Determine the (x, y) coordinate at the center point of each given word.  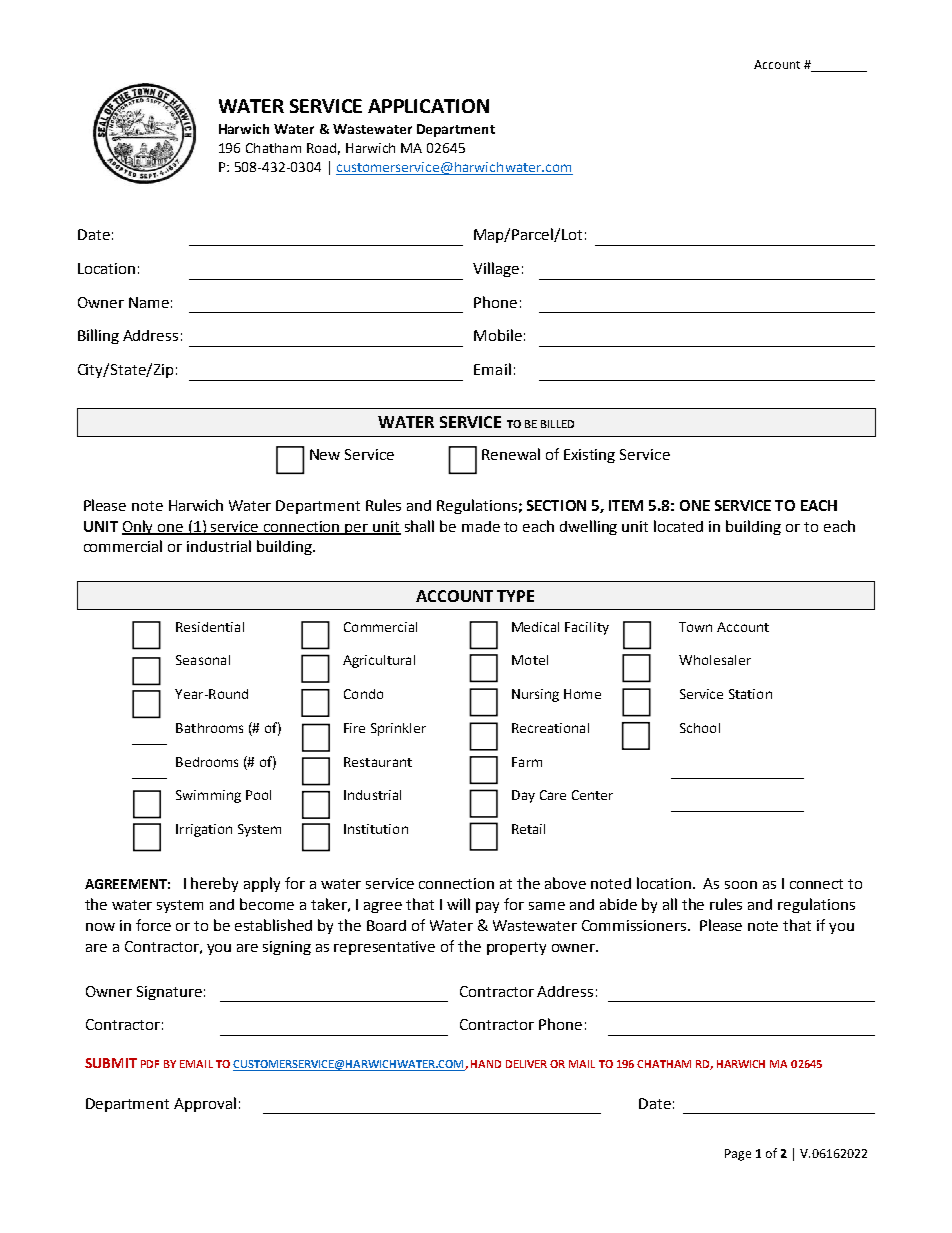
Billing (98, 336)
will (458, 904)
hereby (214, 884)
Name (149, 302)
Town (695, 627)
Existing (589, 456)
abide (618, 904)
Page (738, 1155)
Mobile (498, 335)
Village (496, 269)
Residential (210, 627)
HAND (486, 1064)
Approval (205, 1104)
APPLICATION (428, 106)
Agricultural (379, 661)
